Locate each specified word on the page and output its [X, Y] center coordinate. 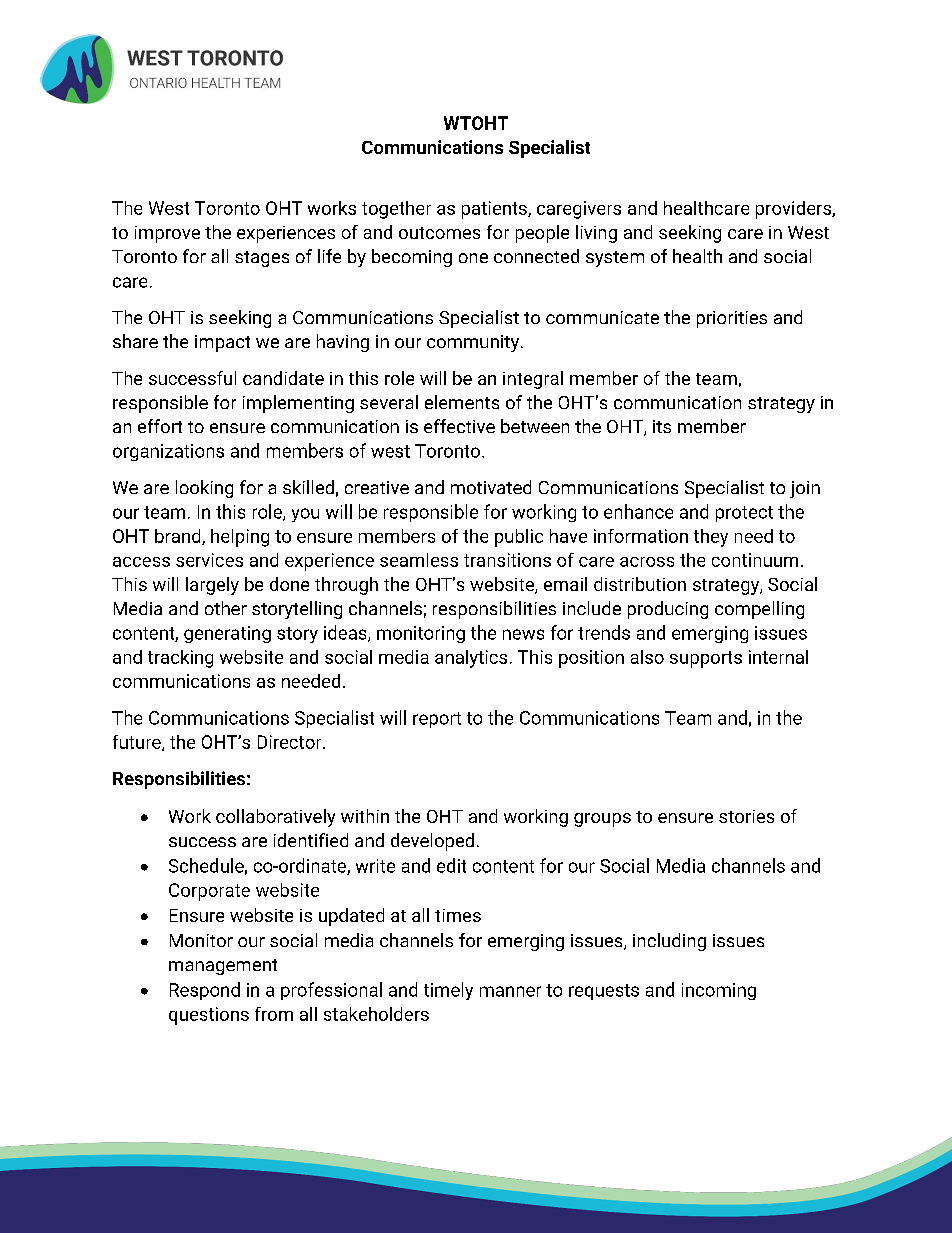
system [615, 259]
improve [167, 234]
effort [160, 426]
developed [432, 842]
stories [746, 816]
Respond [205, 991]
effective [459, 426]
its [662, 426]
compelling [759, 610]
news [523, 634]
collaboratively [275, 818]
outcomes [439, 233]
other [226, 608]
